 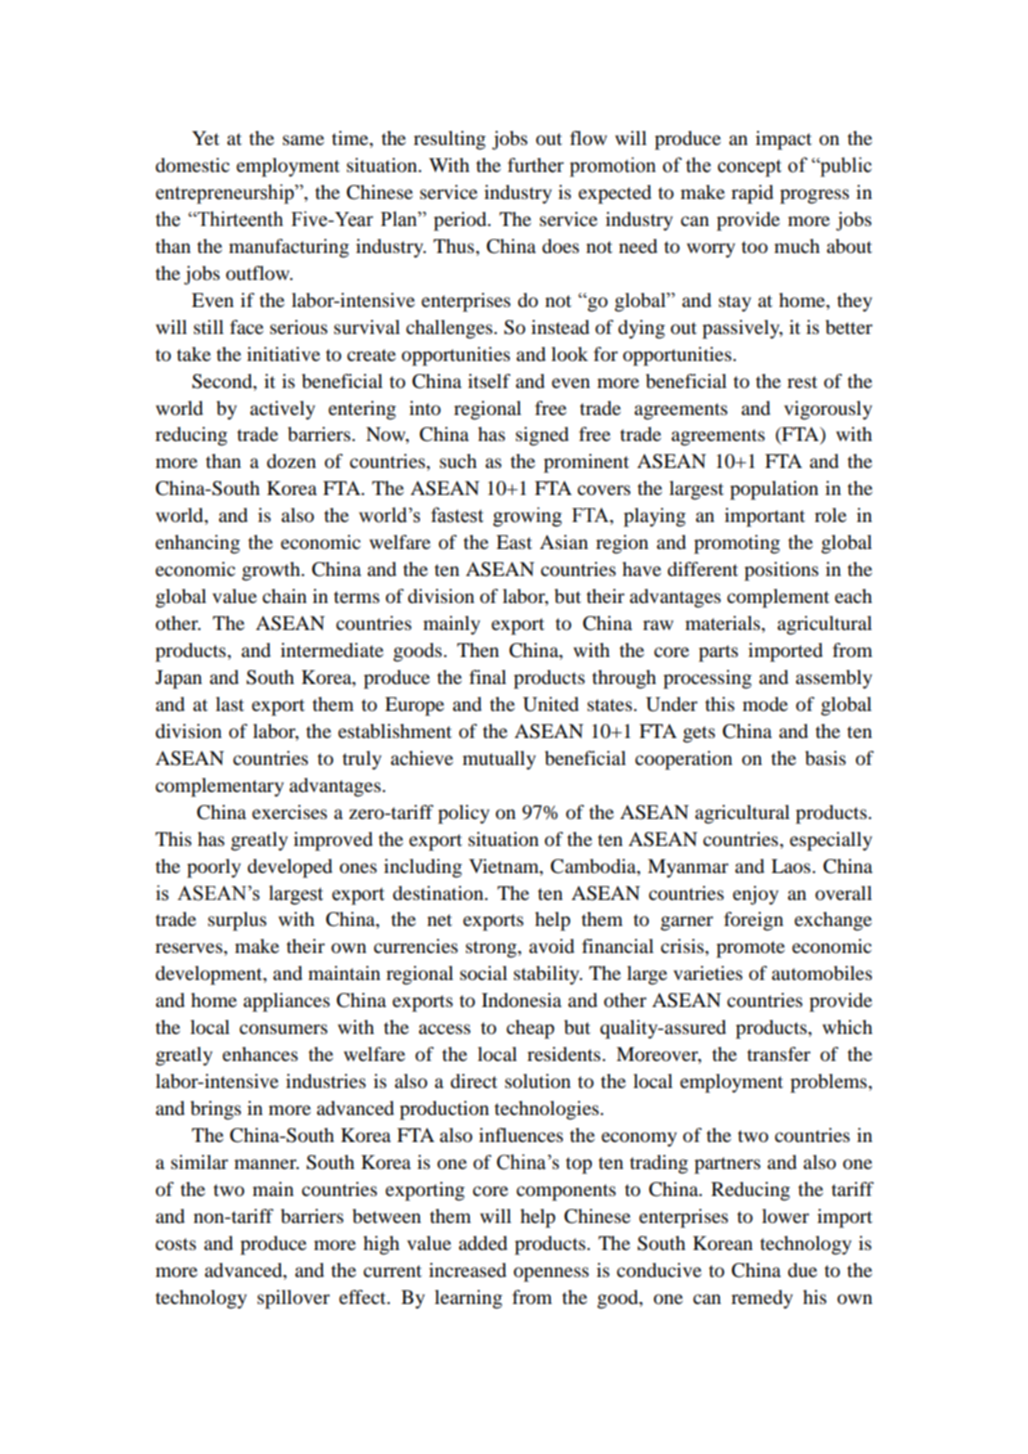 What do you see at coordinates (536, 165) in the screenshot?
I see `further` at bounding box center [536, 165].
